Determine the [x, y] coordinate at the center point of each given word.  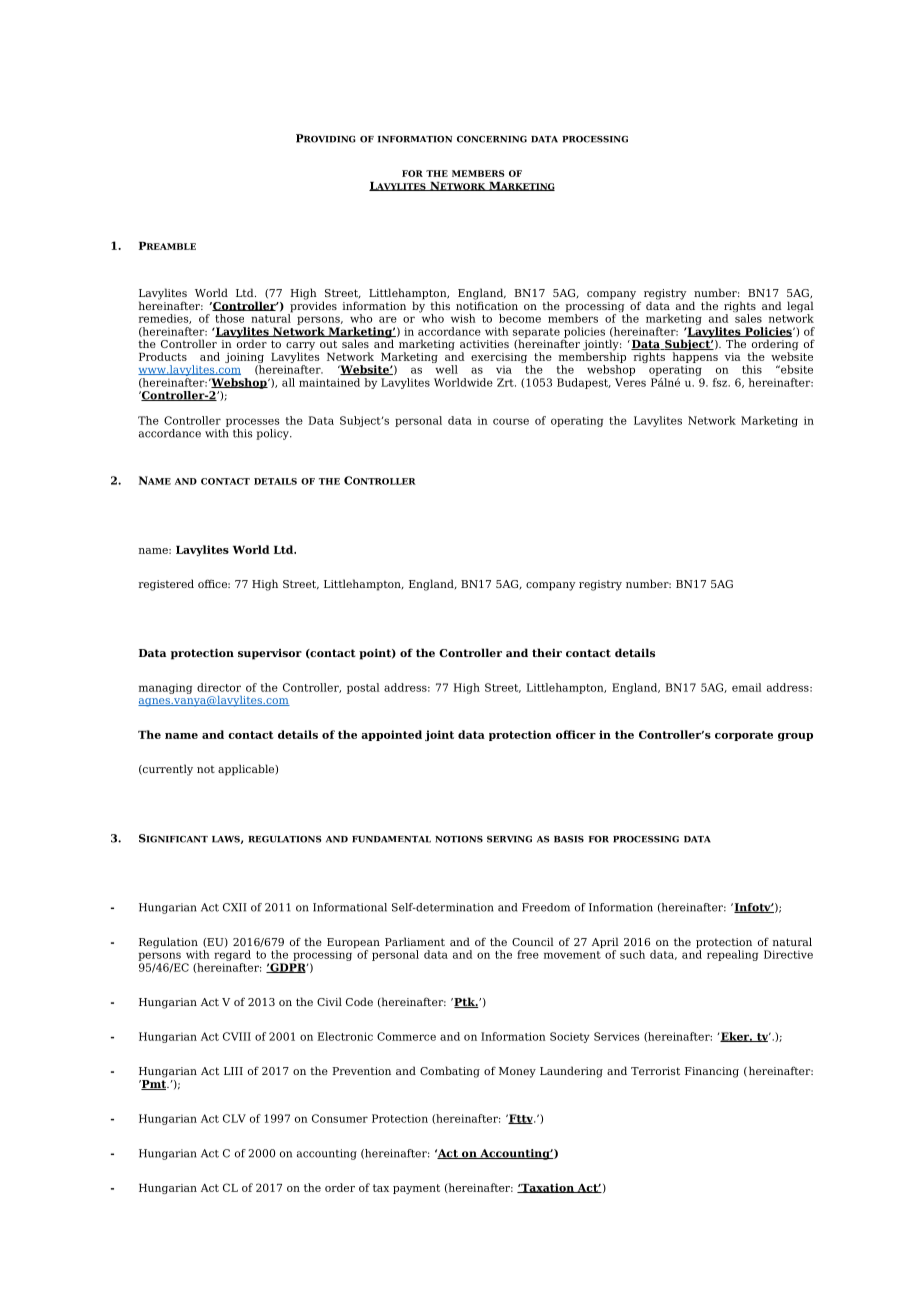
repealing [732, 955]
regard [232, 955]
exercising [499, 359]
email [747, 687]
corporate [744, 736]
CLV [234, 1118]
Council [533, 941]
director [219, 687]
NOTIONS [459, 839]
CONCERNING [492, 139]
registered [166, 585]
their [547, 652]
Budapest [584, 383]
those [229, 318]
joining [244, 359]
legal [800, 308]
